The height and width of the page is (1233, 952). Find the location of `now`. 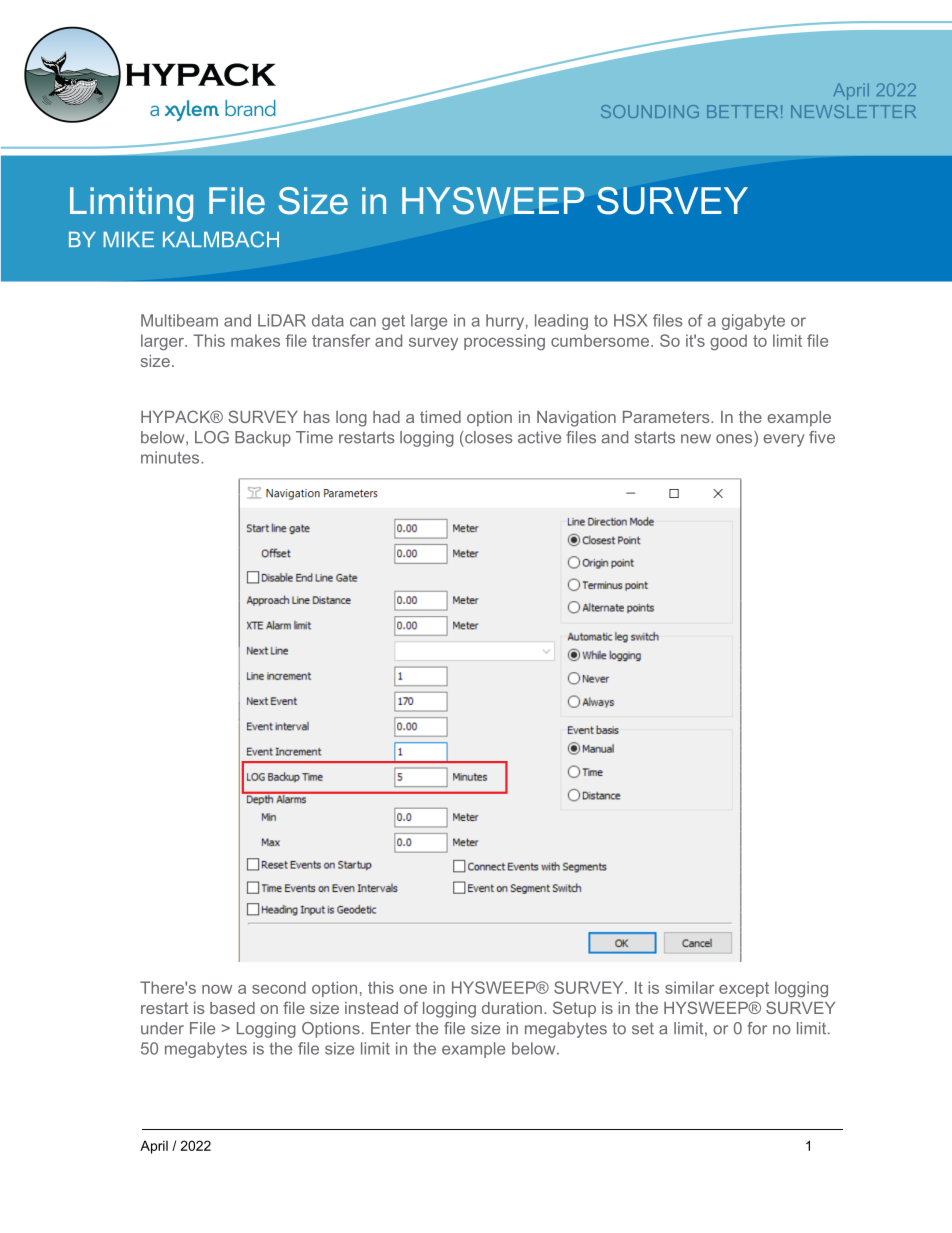

now is located at coordinates (217, 989).
